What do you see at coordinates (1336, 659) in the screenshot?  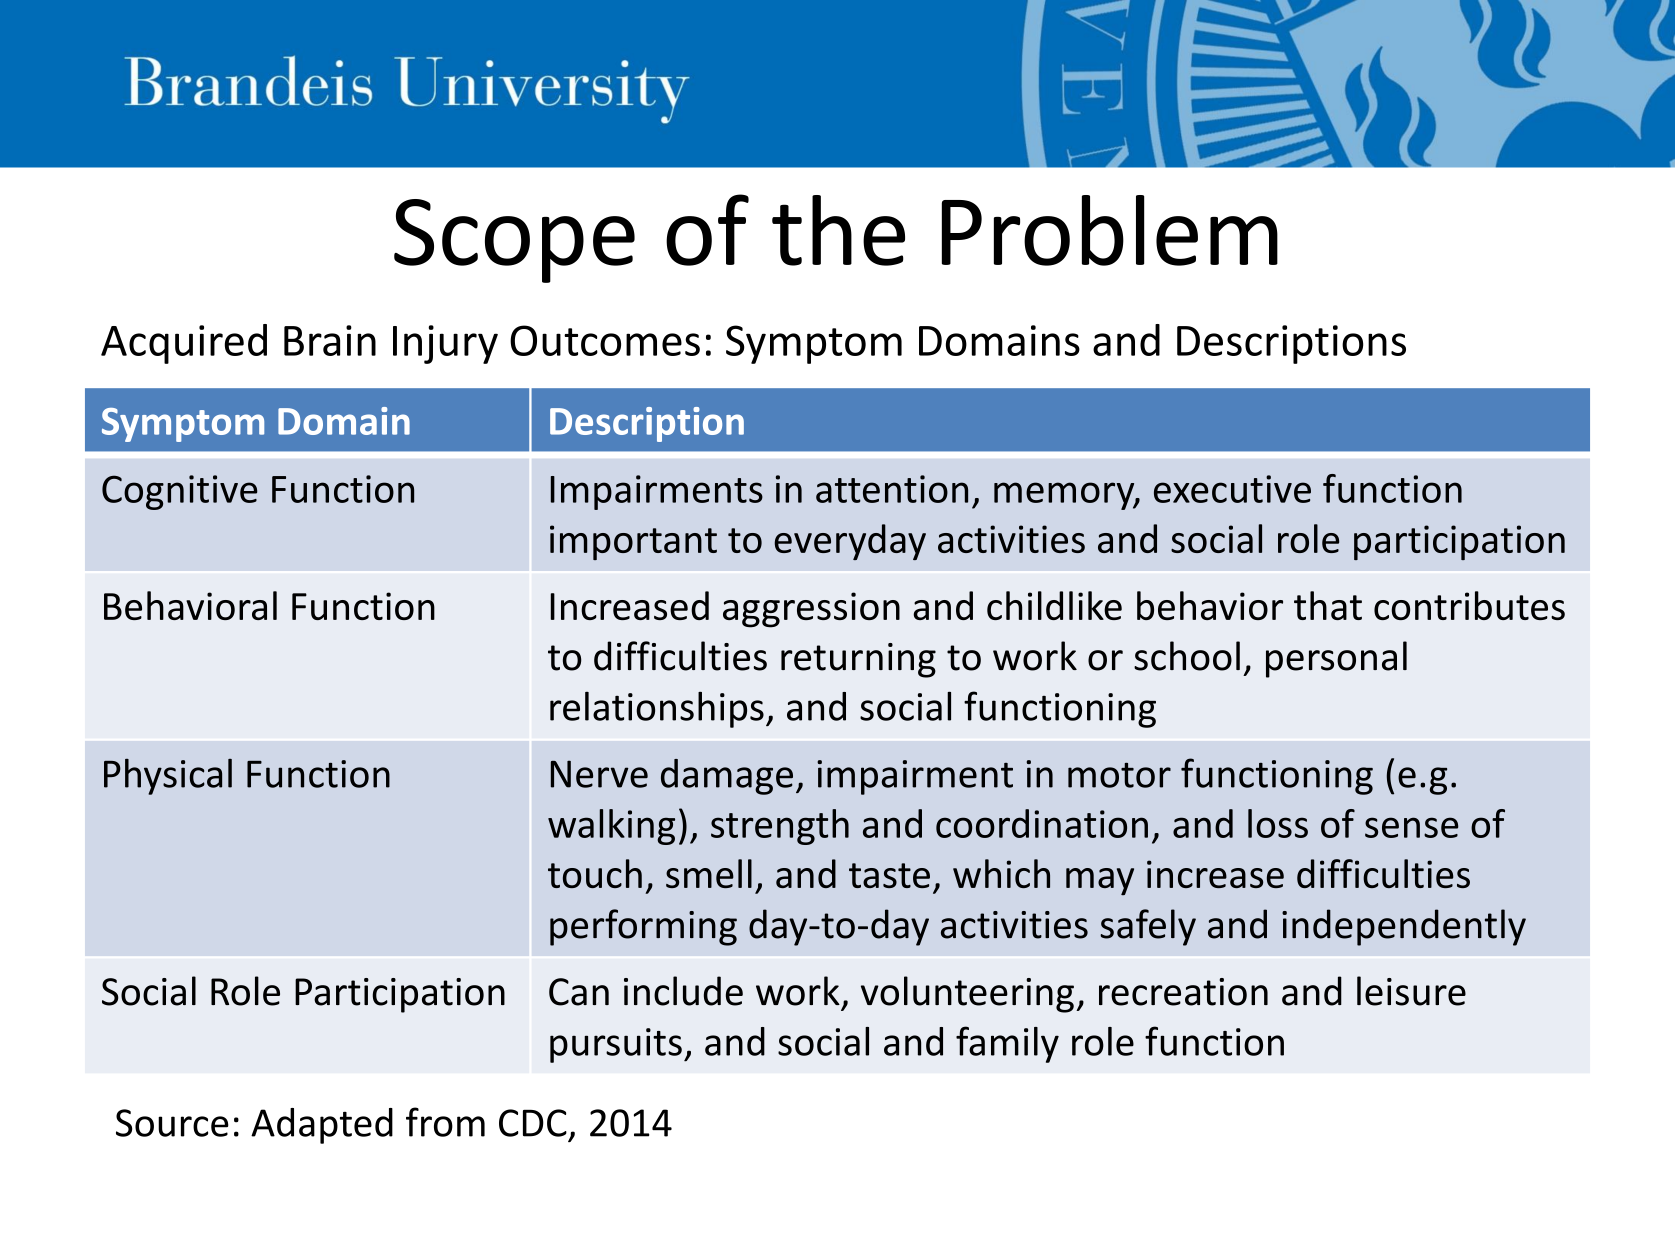 I see `personal` at bounding box center [1336, 659].
